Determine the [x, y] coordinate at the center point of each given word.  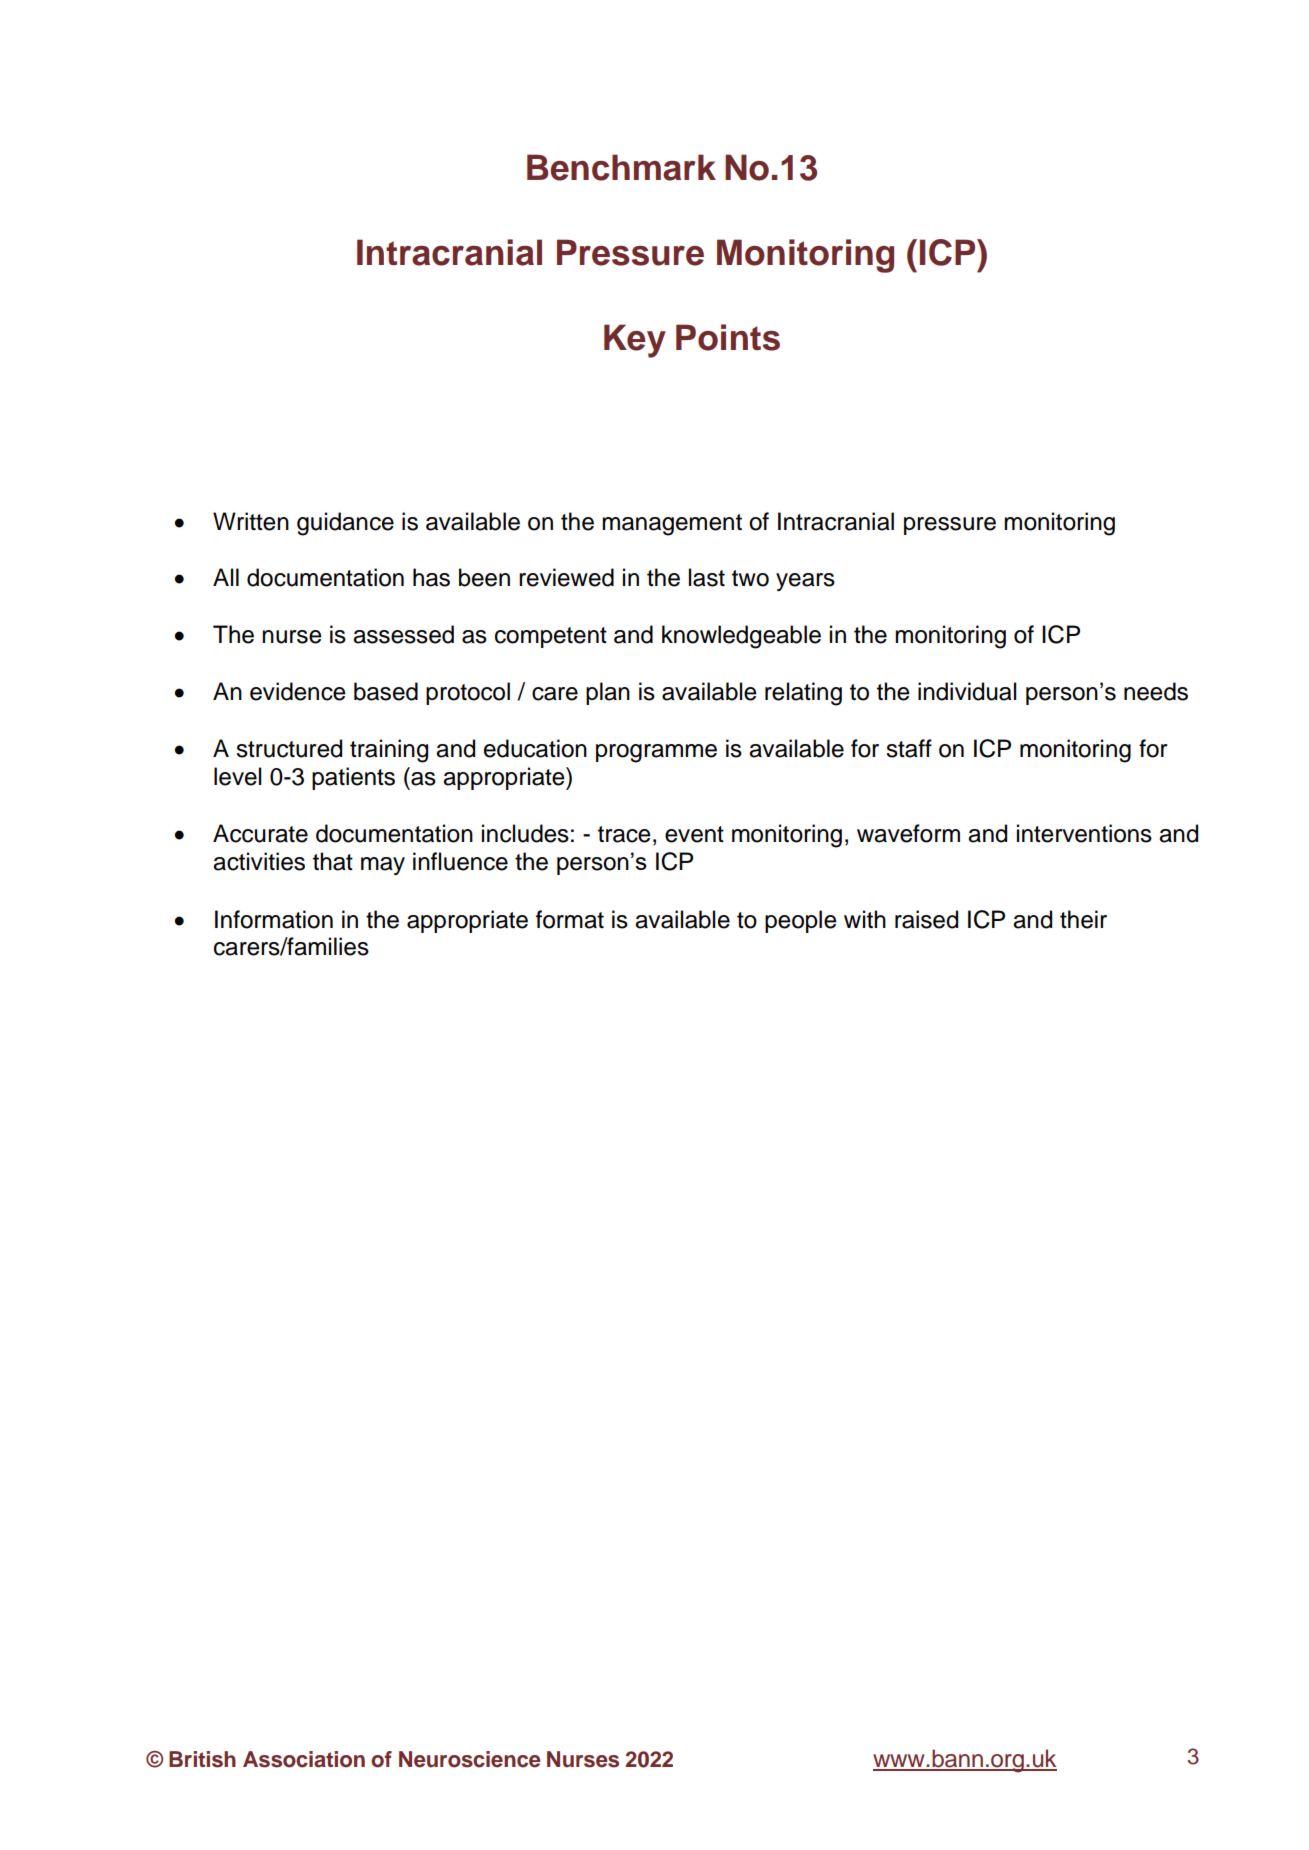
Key [635, 341]
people [801, 921]
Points [728, 337]
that [333, 861]
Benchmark [621, 167]
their [1083, 919]
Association [304, 1759]
